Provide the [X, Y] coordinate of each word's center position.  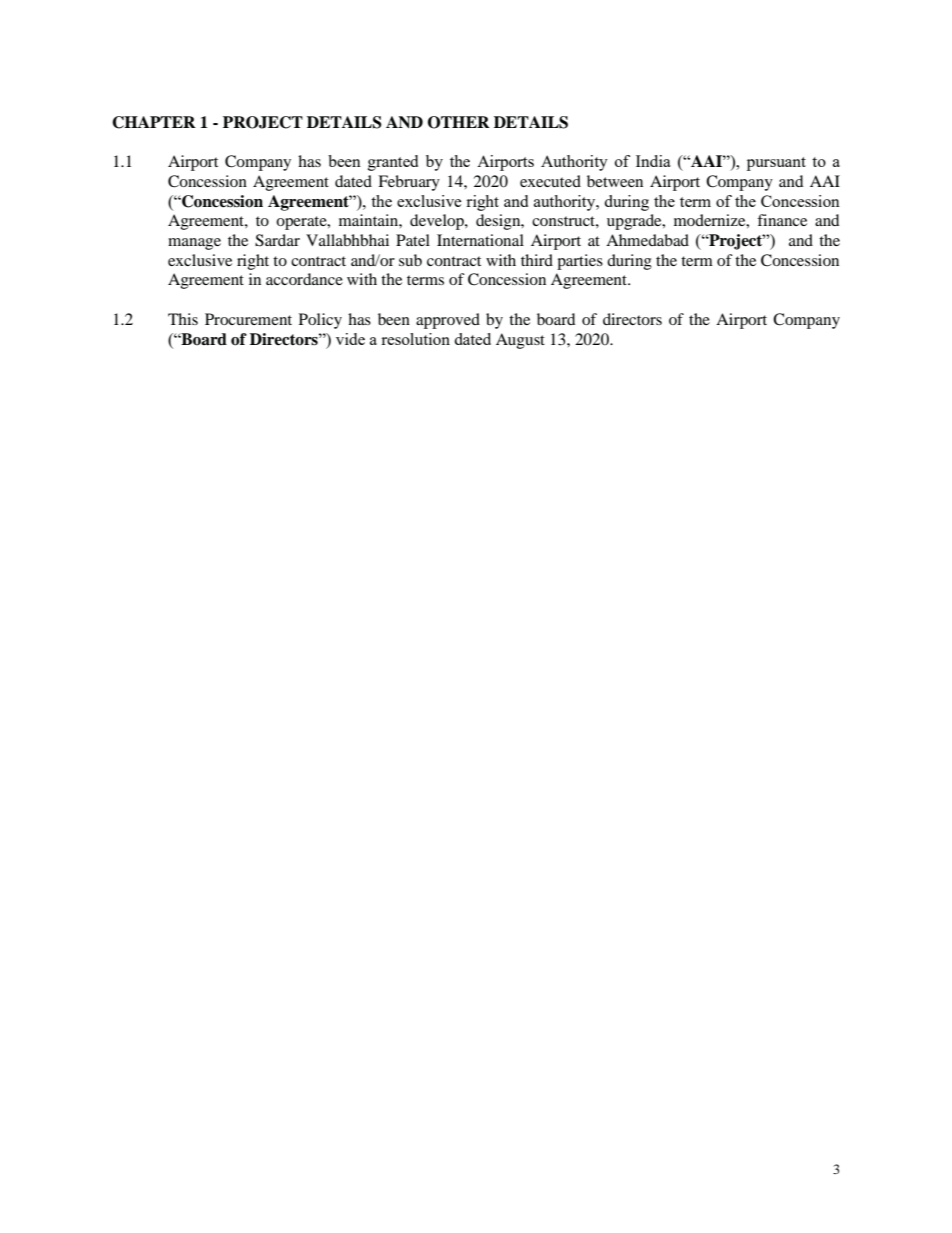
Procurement [248, 319]
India [653, 161]
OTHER [459, 122]
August [520, 341]
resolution [415, 339]
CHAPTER [154, 122]
